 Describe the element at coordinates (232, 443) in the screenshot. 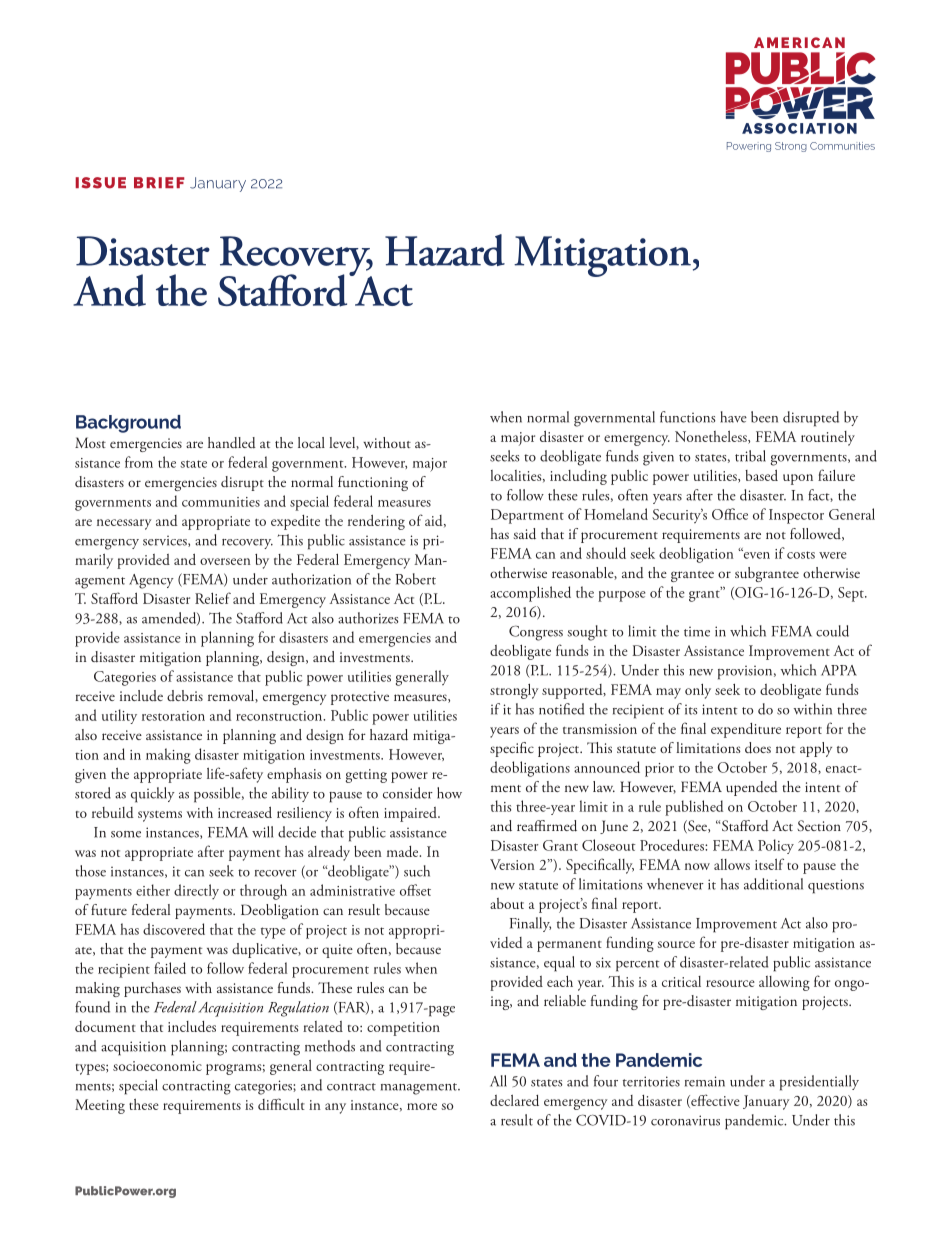

I see `handled` at that location.
